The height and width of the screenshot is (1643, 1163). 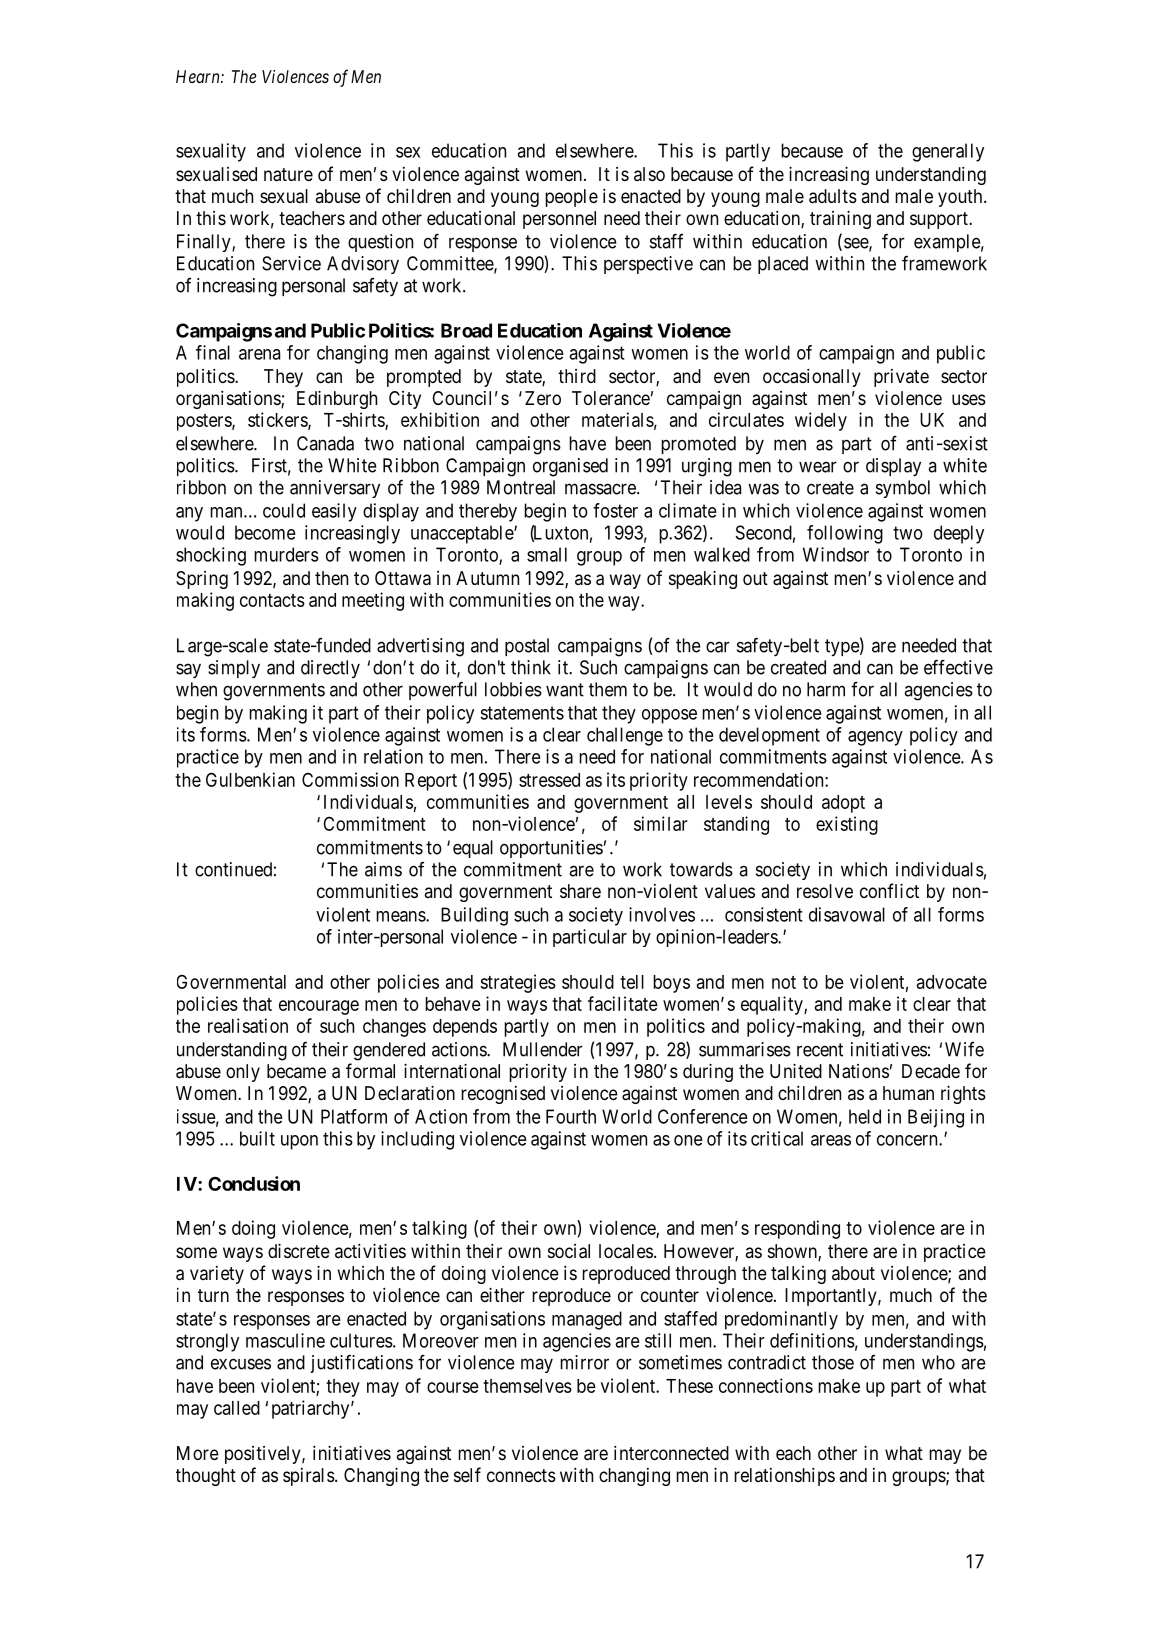 I want to click on generally, so click(x=948, y=152).
